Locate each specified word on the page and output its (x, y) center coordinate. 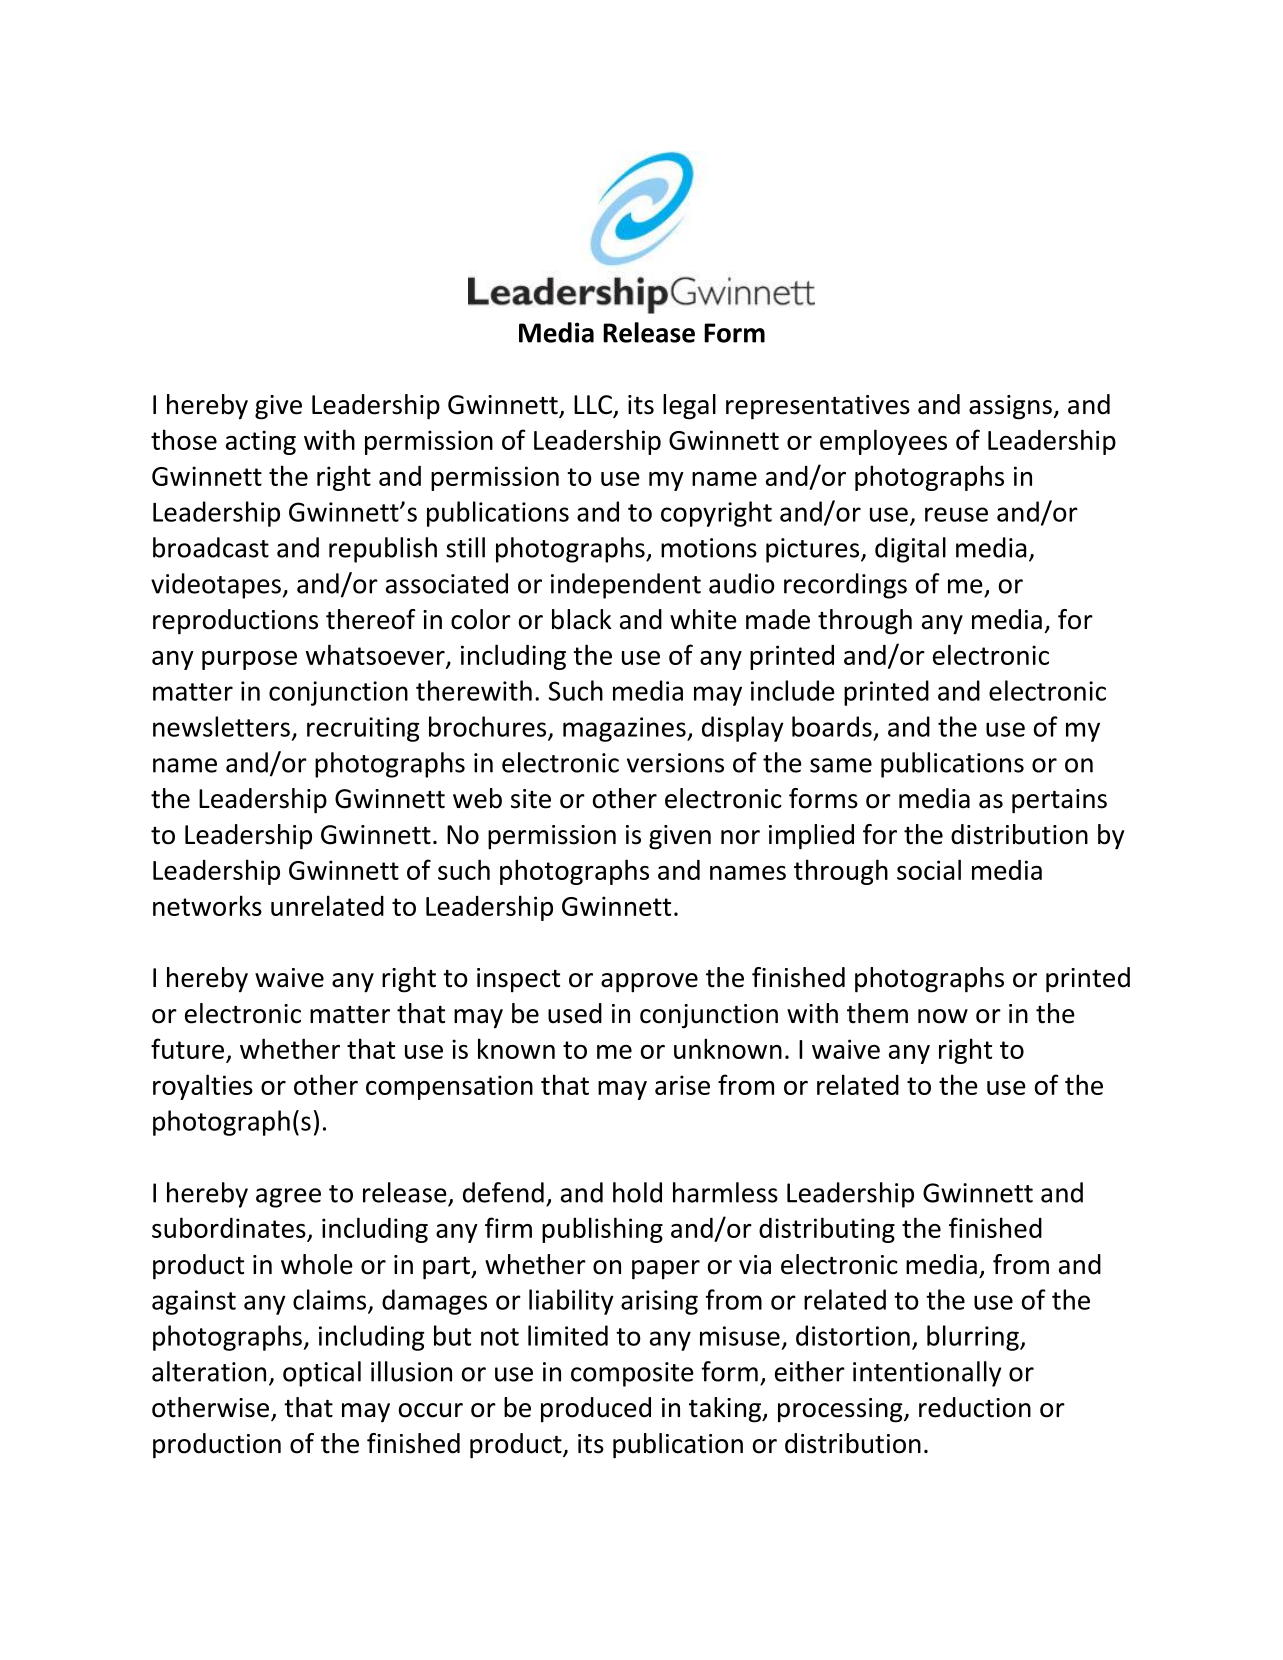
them (877, 1013)
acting (261, 442)
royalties (203, 1087)
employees (883, 442)
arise (682, 1085)
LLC (594, 406)
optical (322, 1374)
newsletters (221, 726)
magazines (625, 729)
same (841, 765)
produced (596, 1410)
